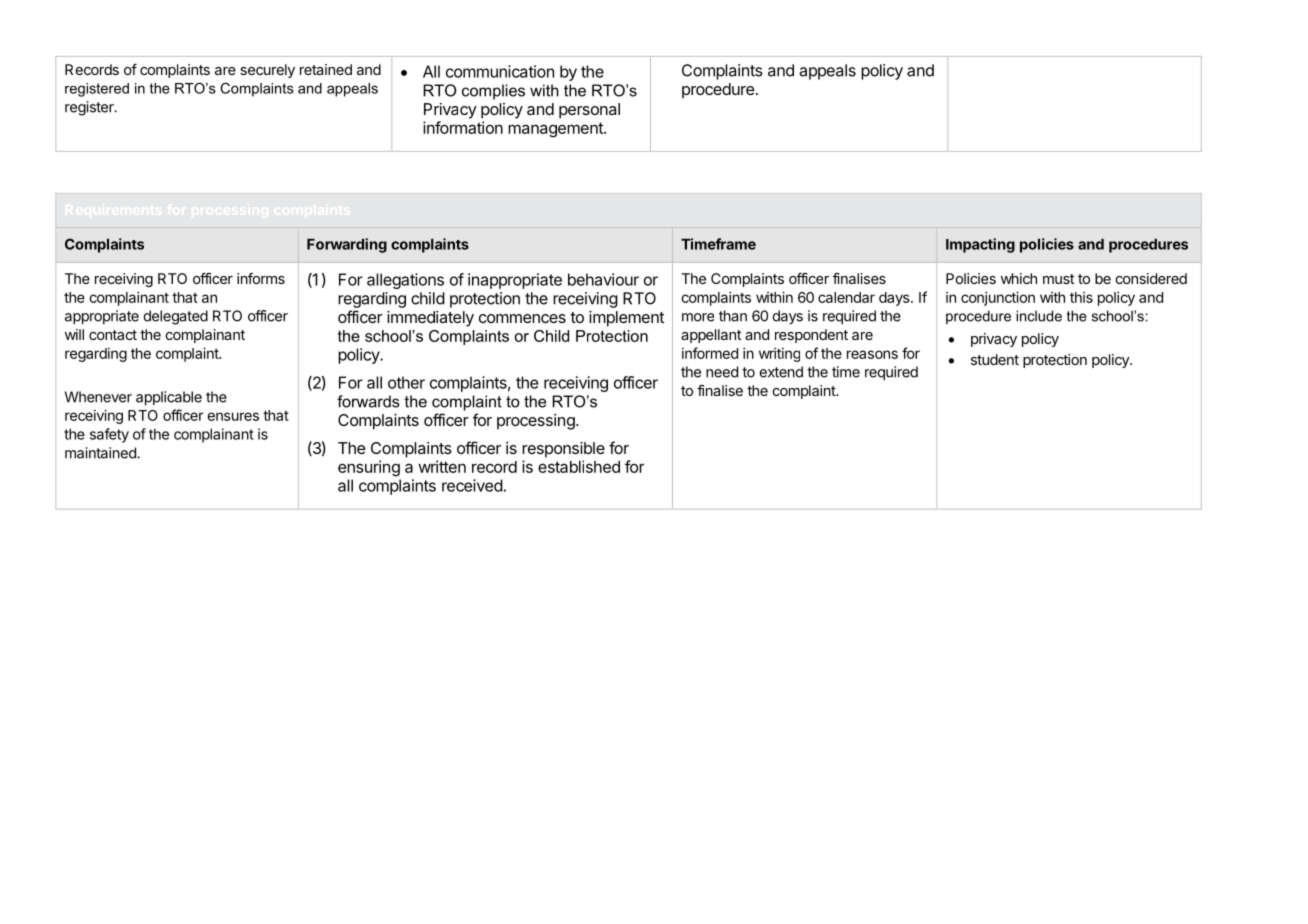 Image resolution: width=1308 pixels, height=924 pixels. What do you see at coordinates (113, 335) in the document?
I see `contact` at bounding box center [113, 335].
